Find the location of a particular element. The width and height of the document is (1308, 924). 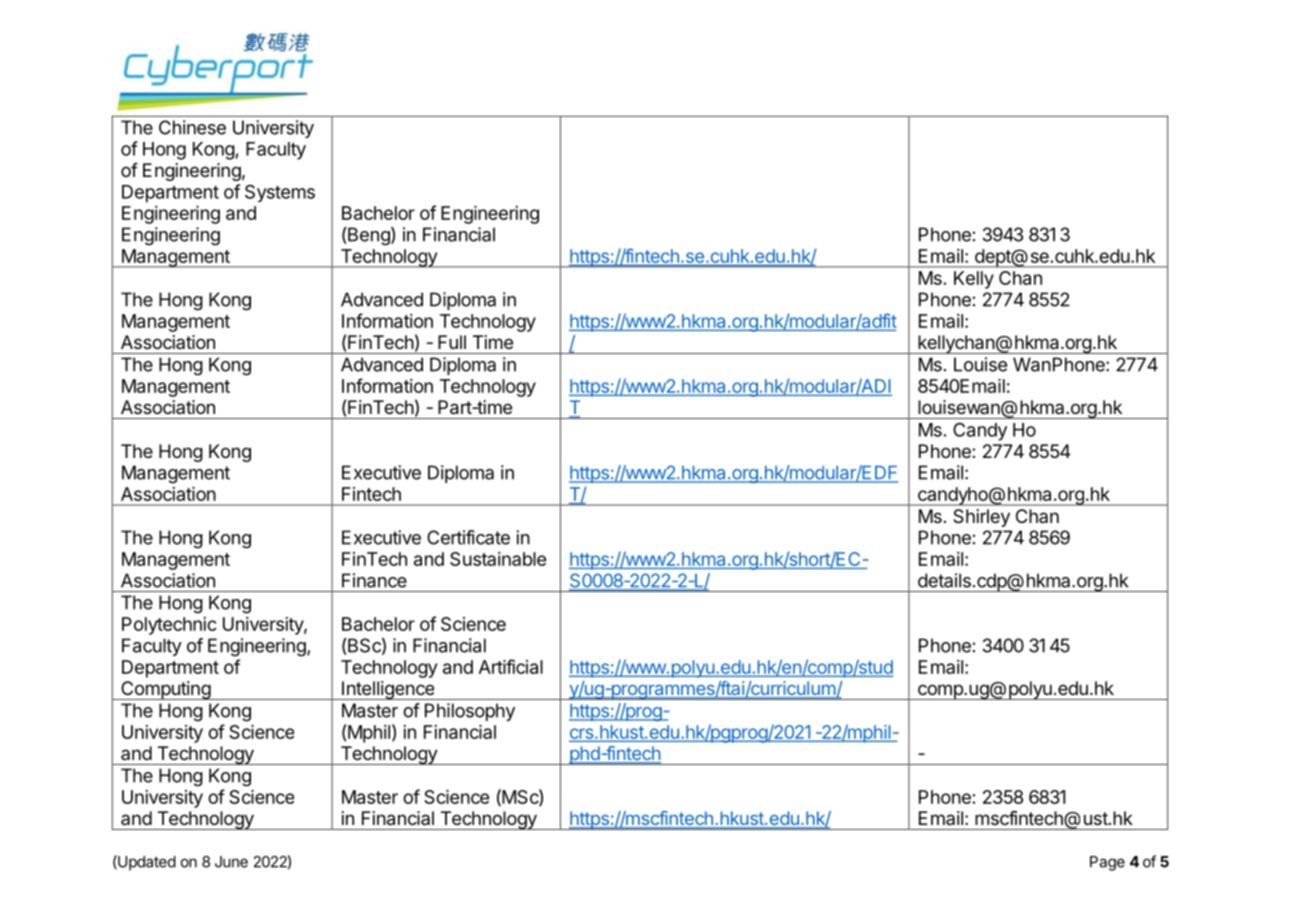

Systems is located at coordinates (280, 193).
